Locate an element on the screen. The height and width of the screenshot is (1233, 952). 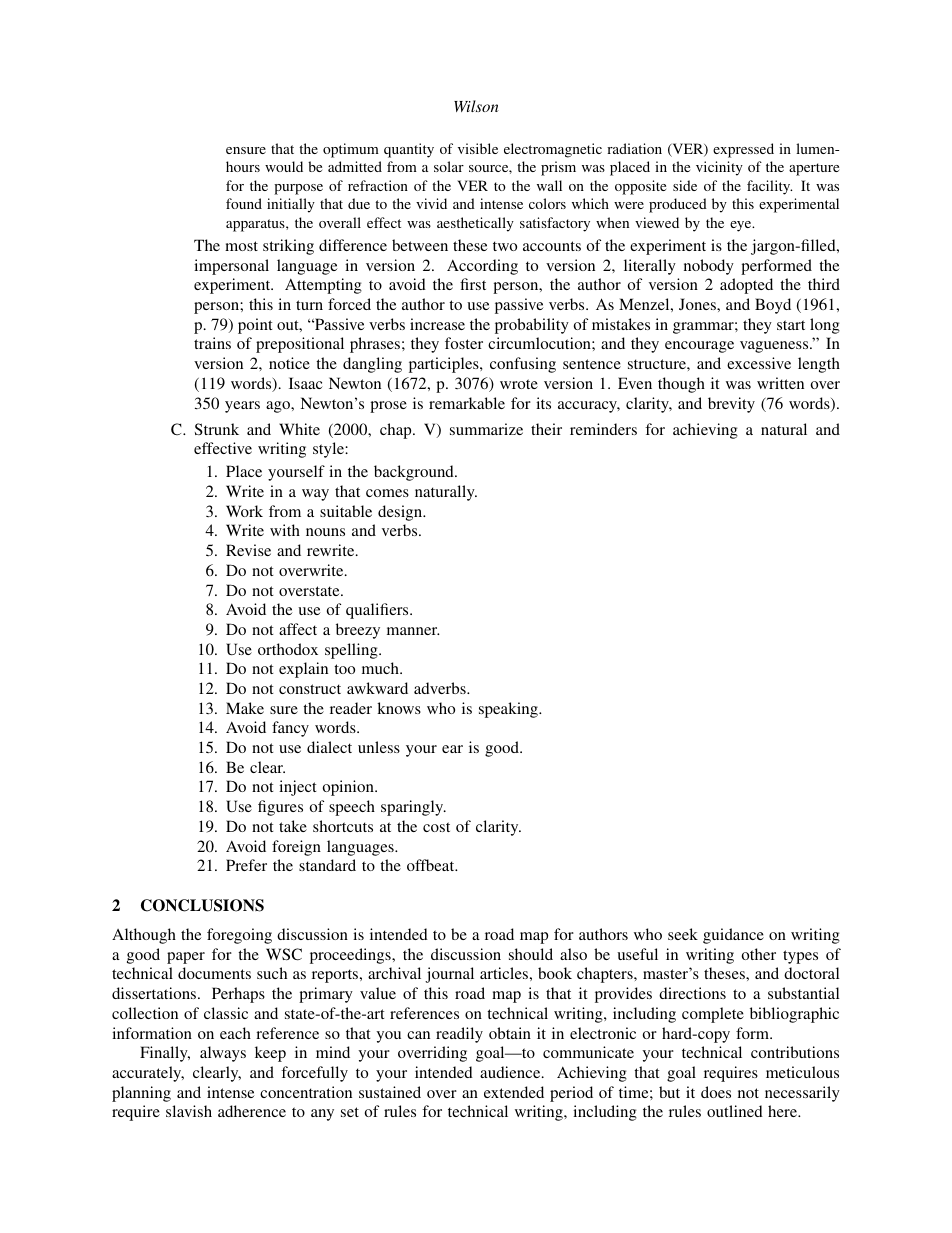
expressed is located at coordinates (743, 150).
